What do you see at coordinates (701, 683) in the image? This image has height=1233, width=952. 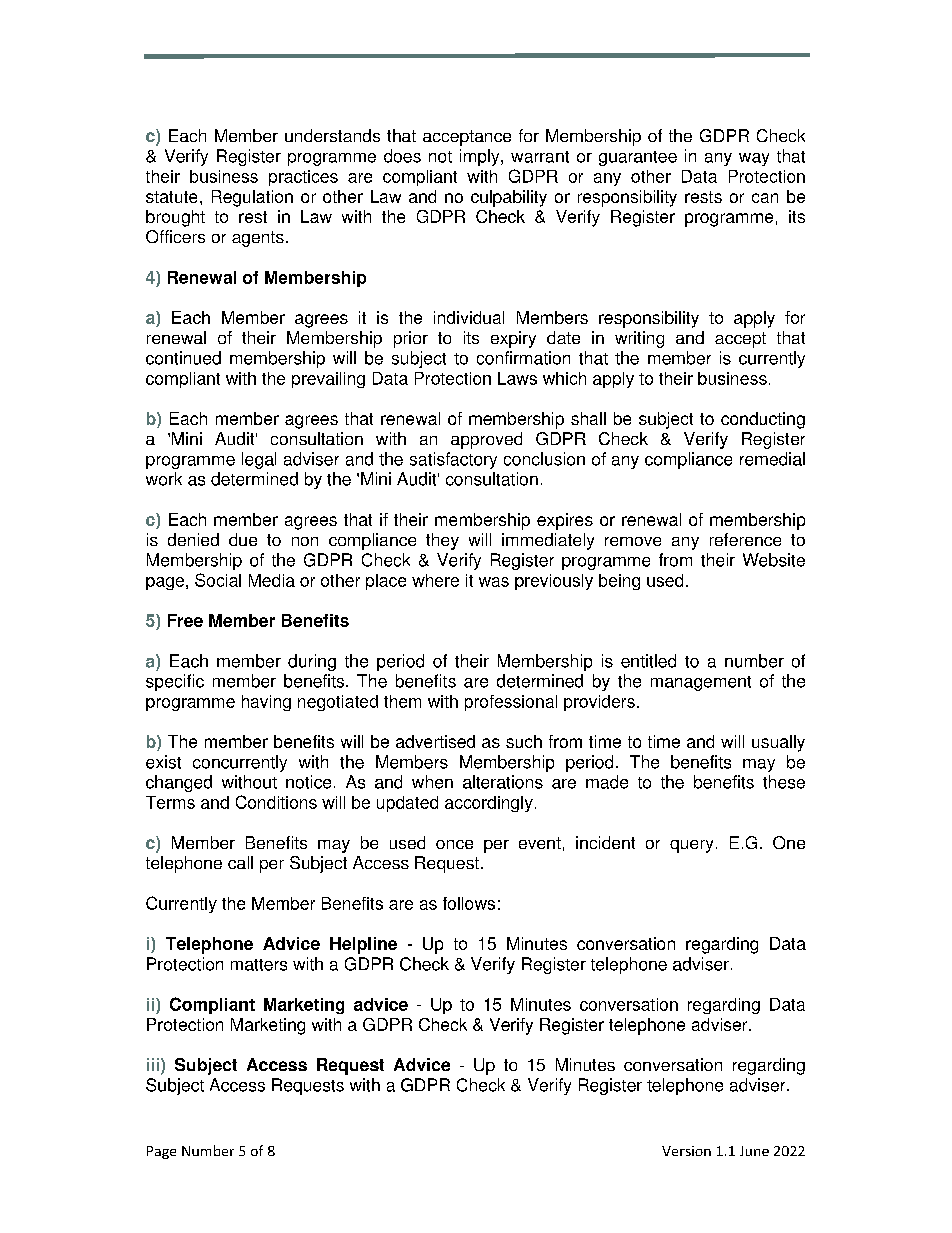 I see `management` at bounding box center [701, 683].
